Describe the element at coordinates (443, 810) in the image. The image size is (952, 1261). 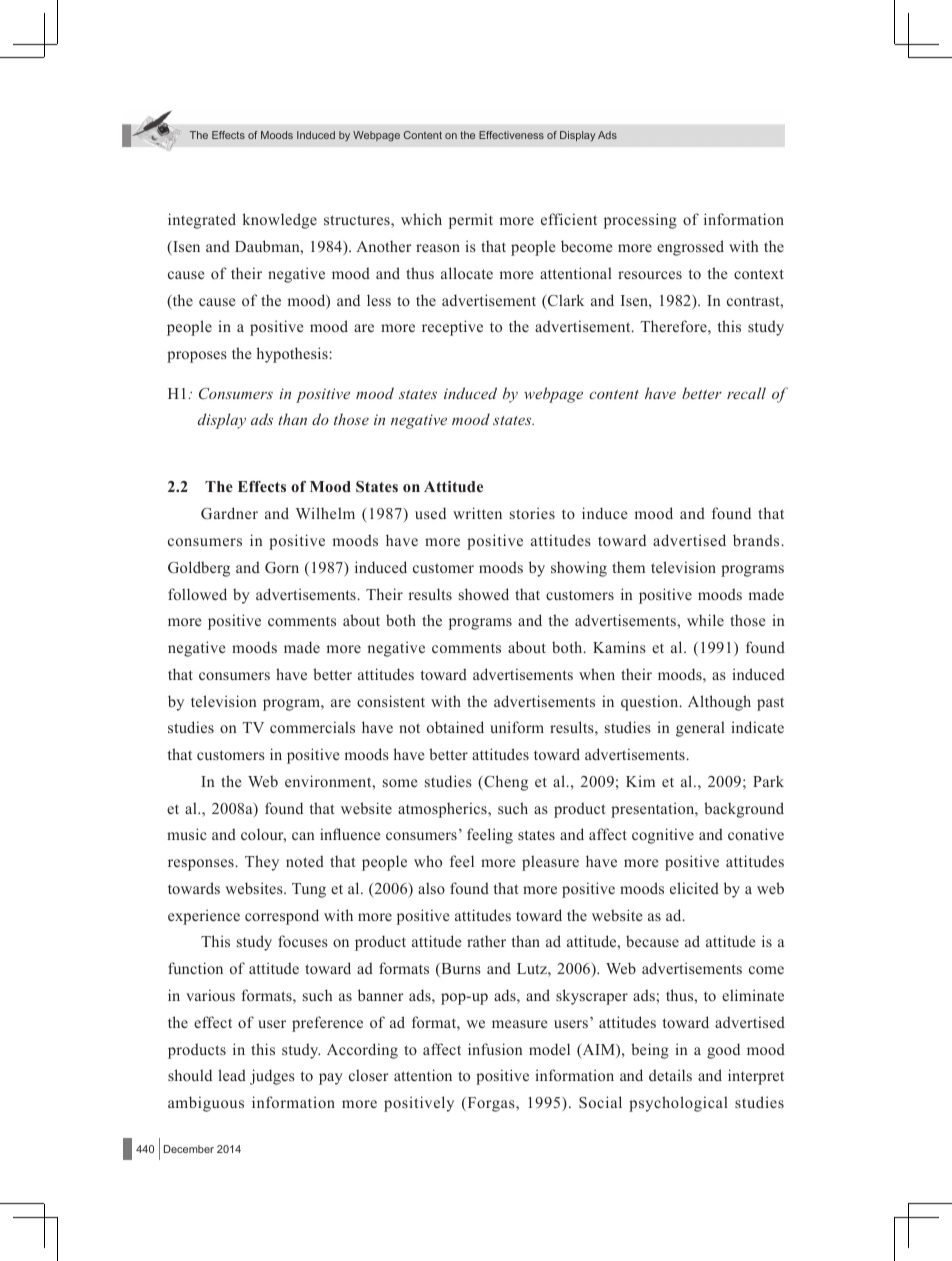
I see `atmospherics` at that location.
